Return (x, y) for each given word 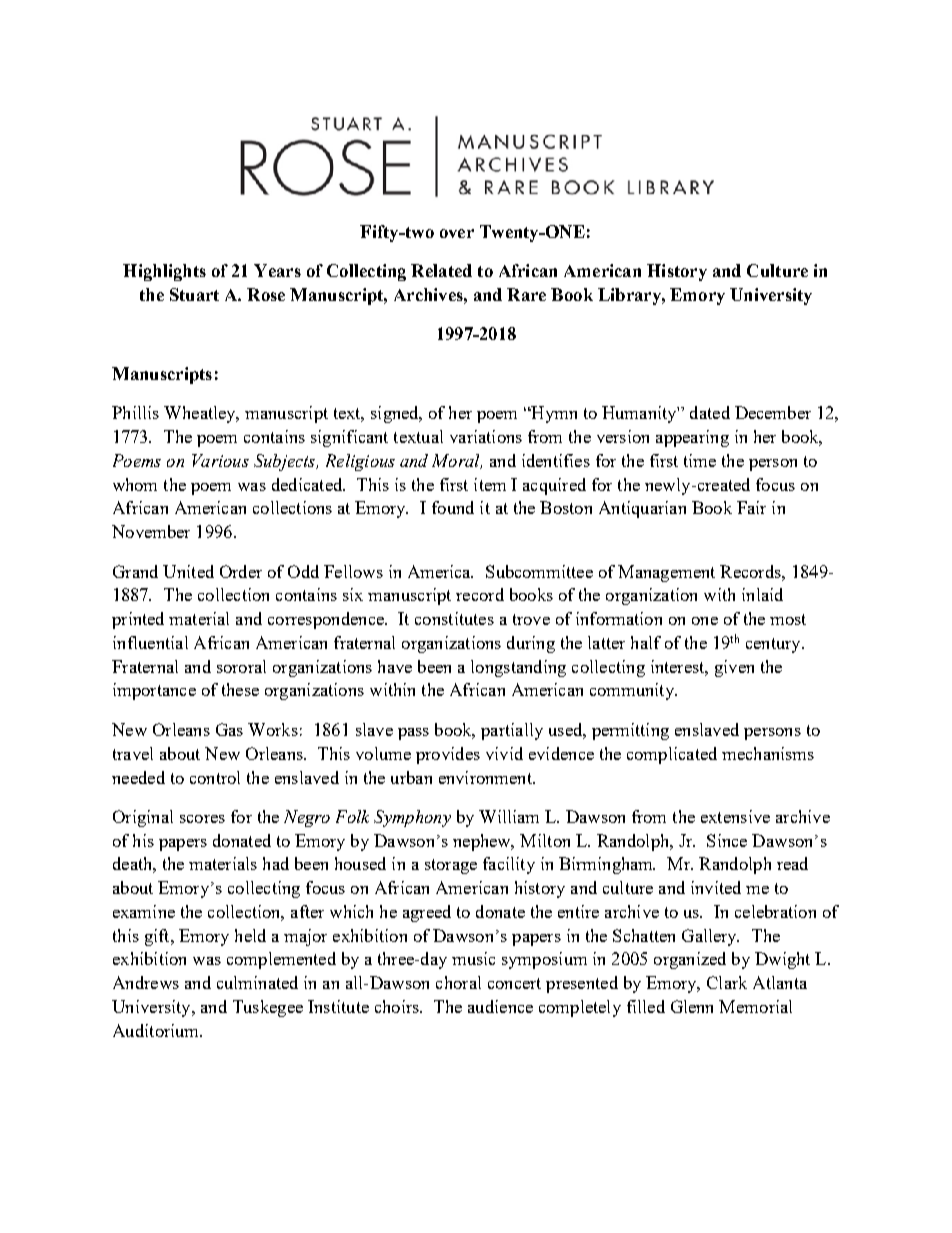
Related (441, 270)
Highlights (164, 272)
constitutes (454, 618)
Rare (526, 294)
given (734, 668)
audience (500, 1006)
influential (150, 642)
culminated (257, 982)
